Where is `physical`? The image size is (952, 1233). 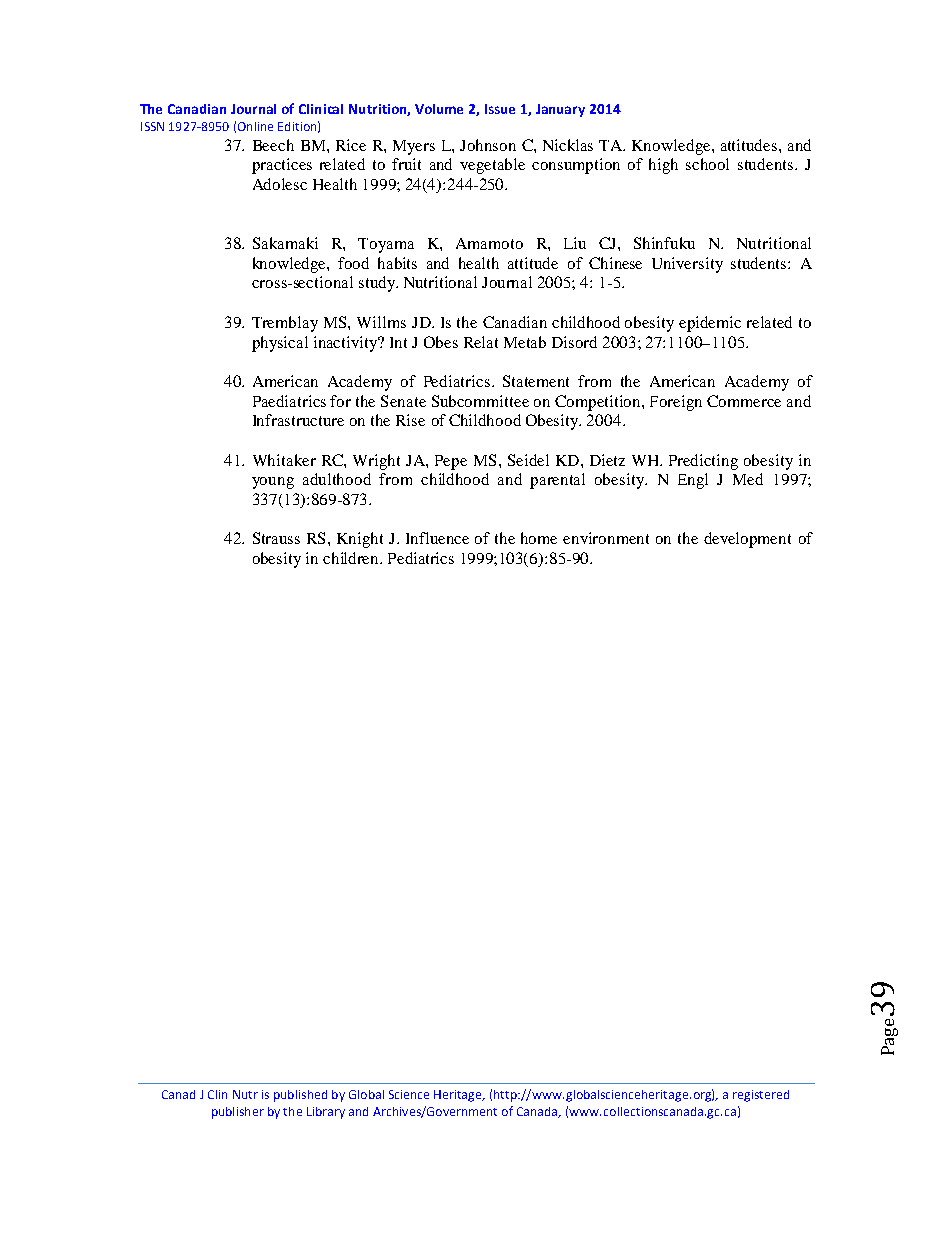
physical is located at coordinates (280, 344).
